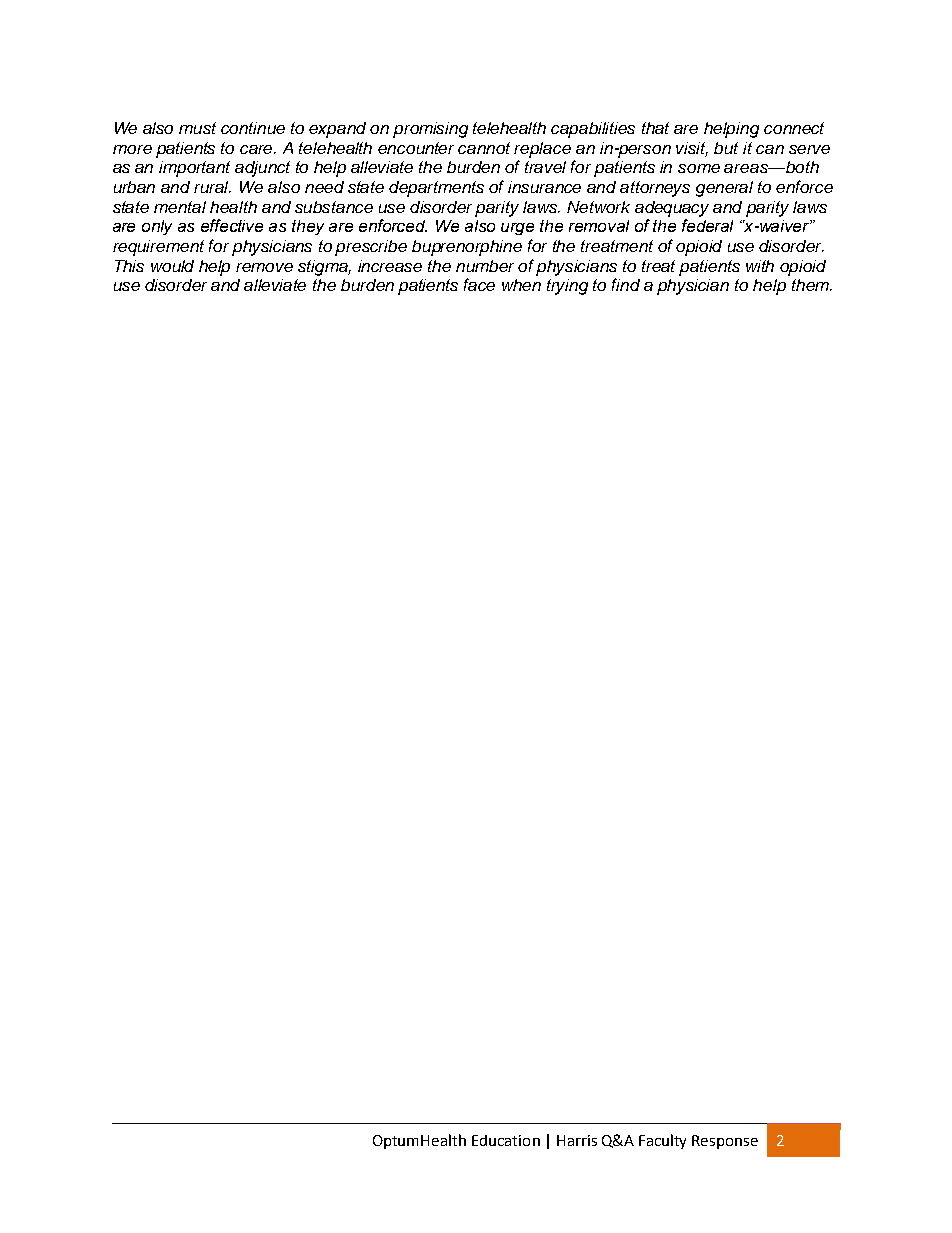 Image resolution: width=952 pixels, height=1233 pixels. What do you see at coordinates (194, 169) in the document?
I see `important` at bounding box center [194, 169].
